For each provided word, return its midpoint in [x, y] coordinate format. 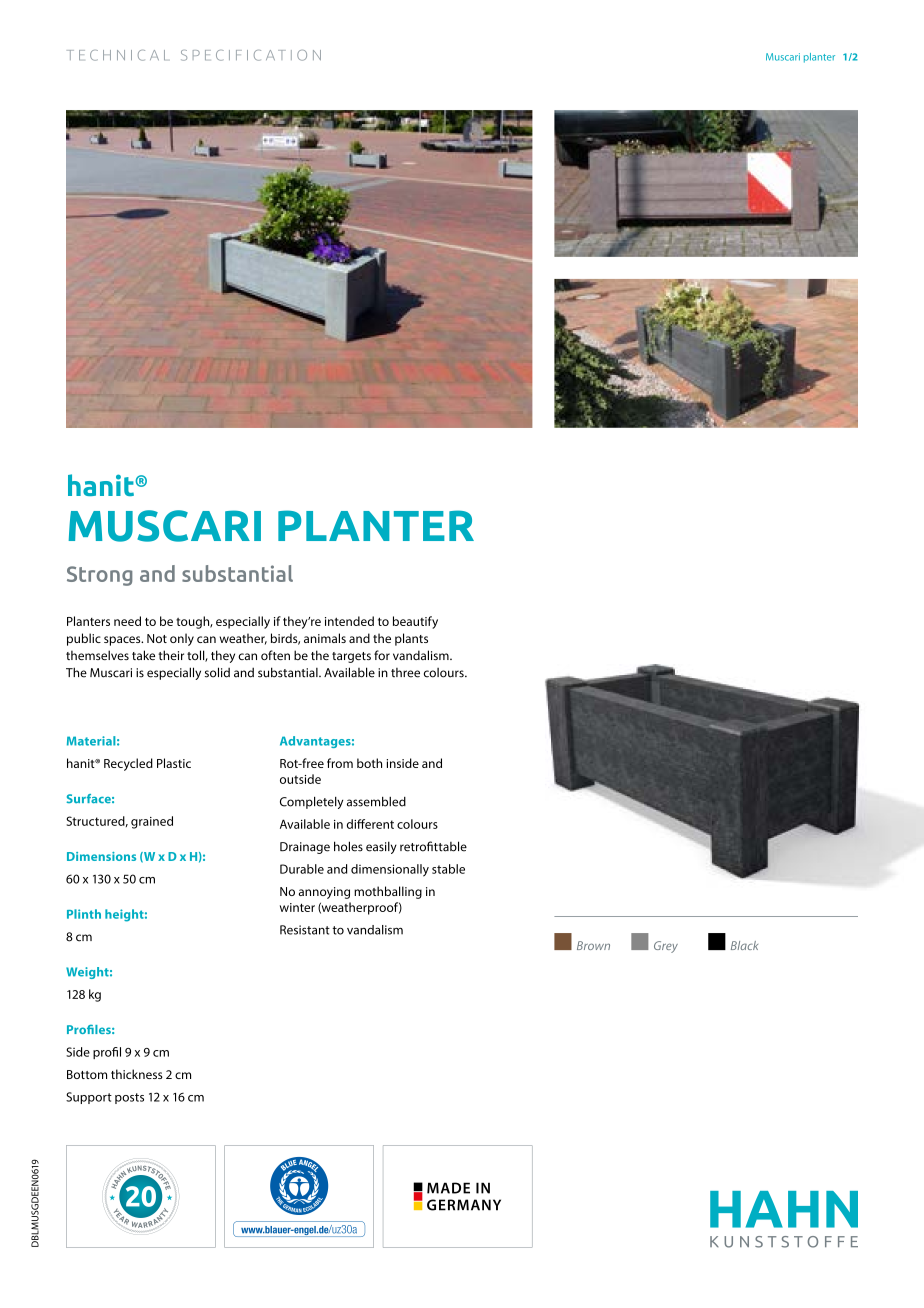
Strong [99, 576]
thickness [137, 1074]
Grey [666, 947]
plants [411, 639]
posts [129, 1098]
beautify [415, 622]
